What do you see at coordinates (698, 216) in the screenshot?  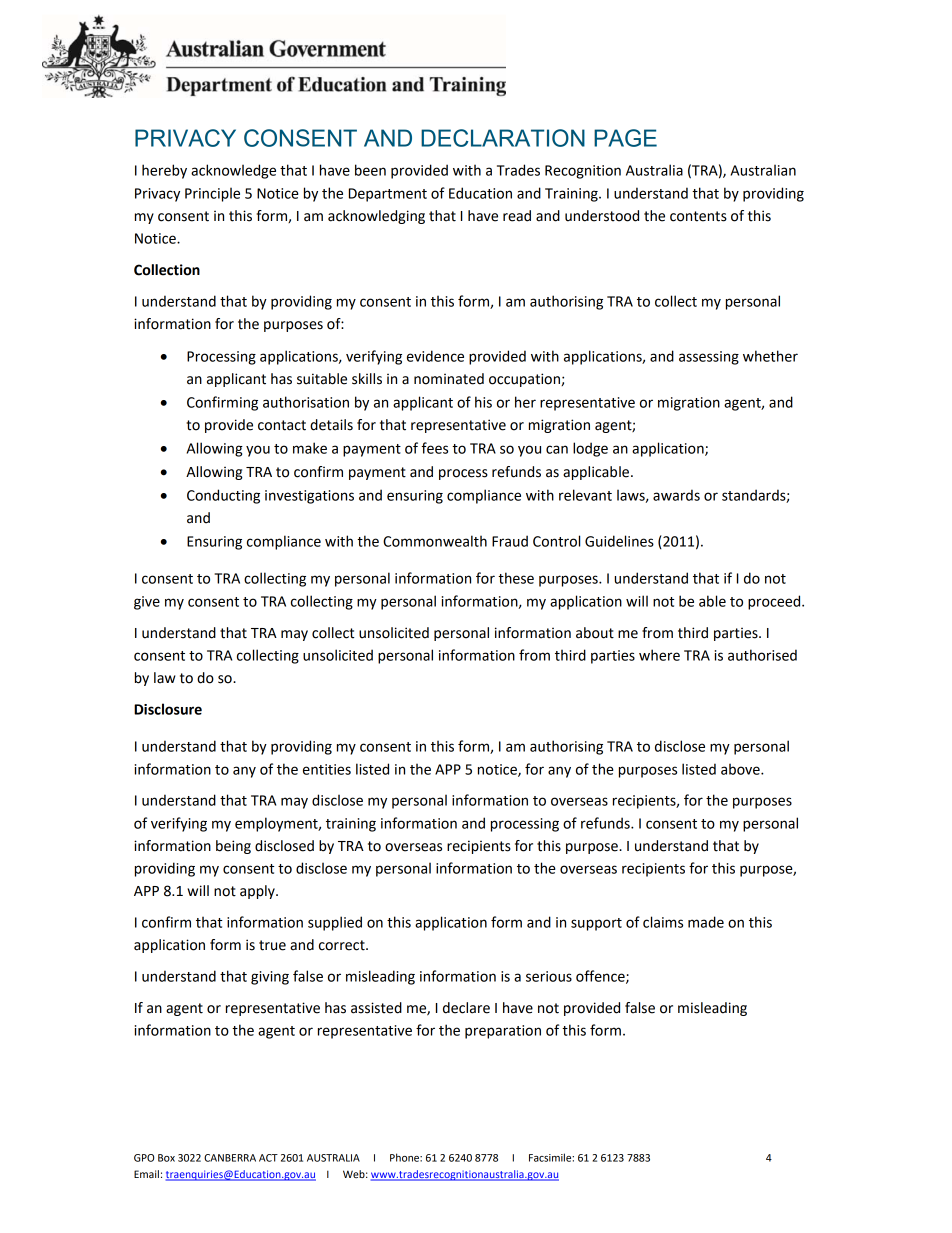 I see `contents` at bounding box center [698, 216].
